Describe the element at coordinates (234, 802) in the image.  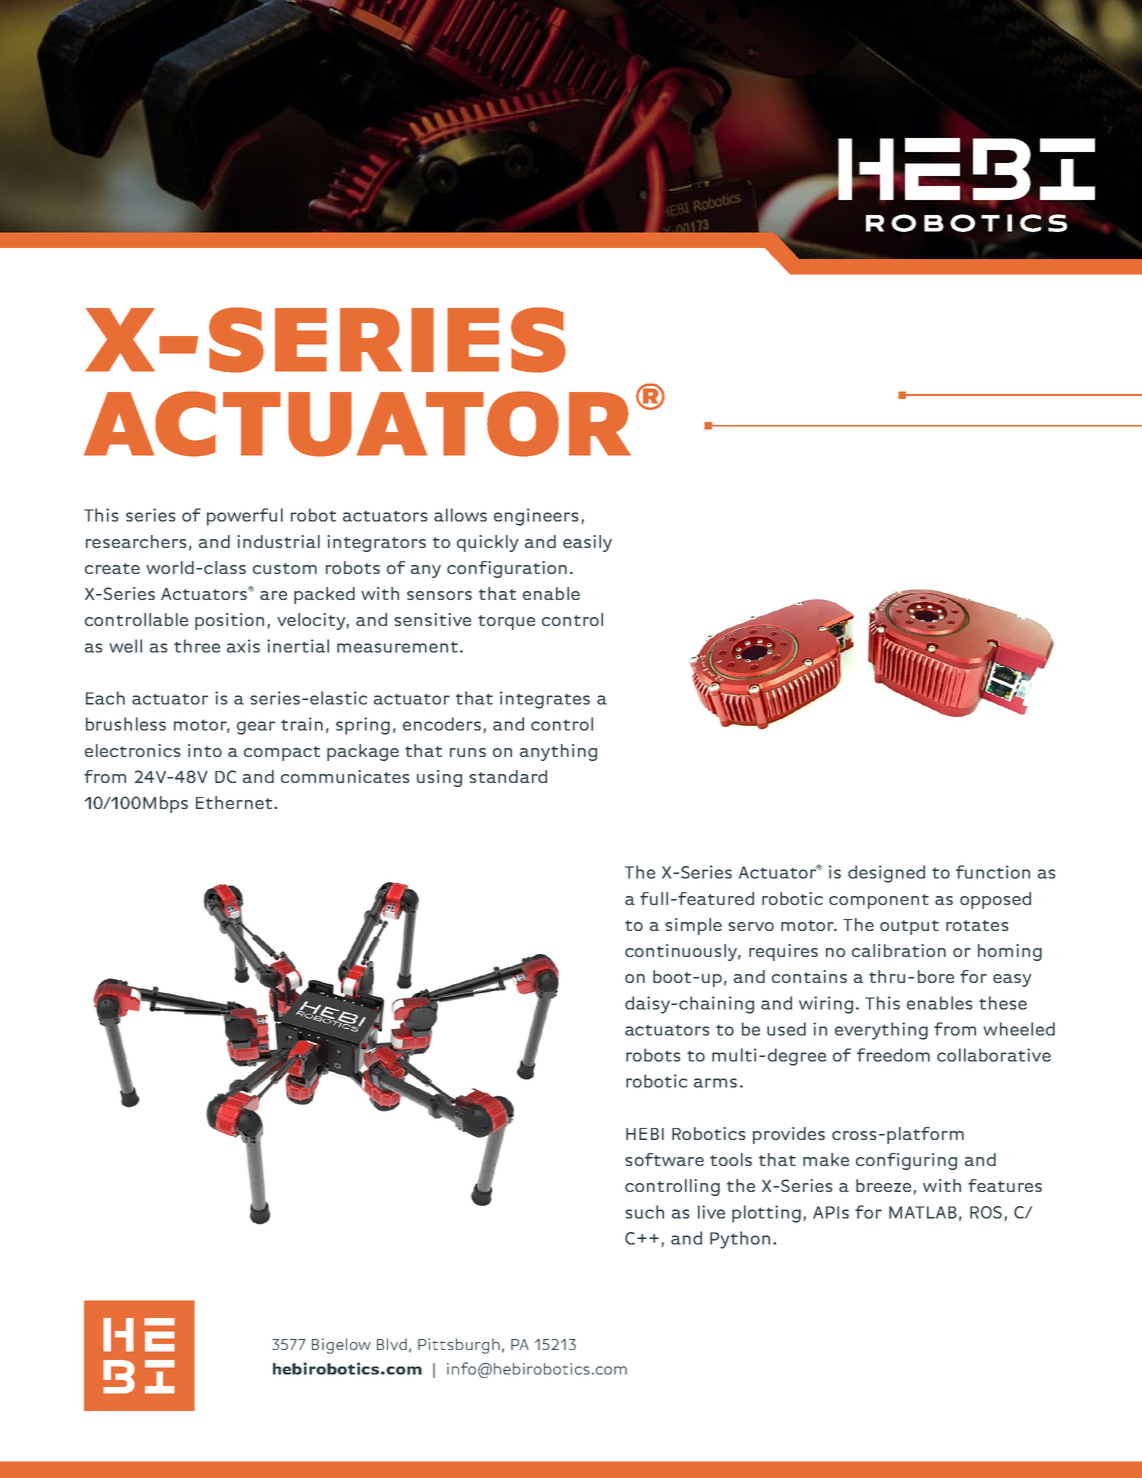
I see `Ethernet` at that location.
